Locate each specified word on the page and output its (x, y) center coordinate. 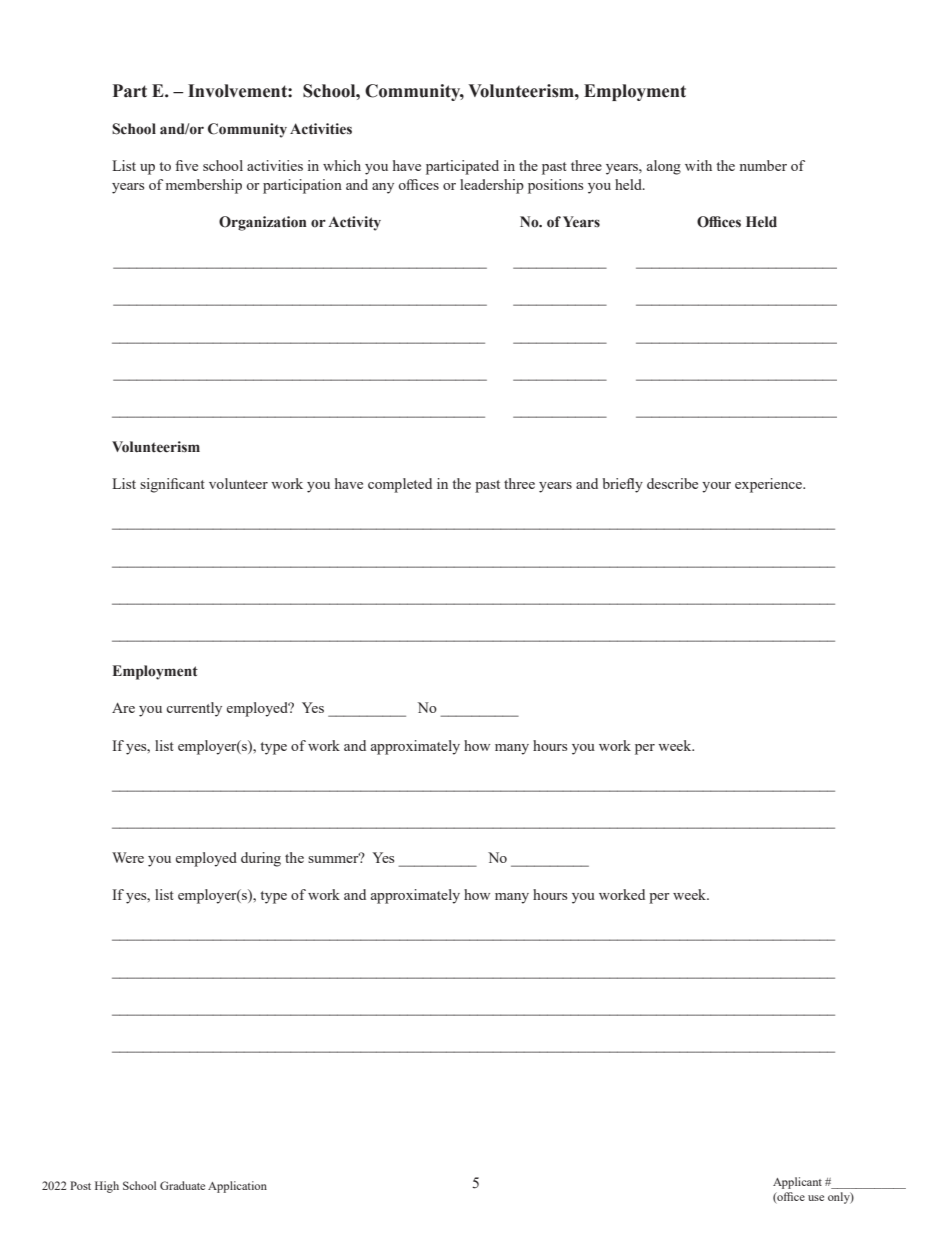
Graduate (182, 1185)
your (716, 487)
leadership (492, 186)
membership (204, 186)
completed (400, 485)
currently (194, 709)
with (698, 165)
